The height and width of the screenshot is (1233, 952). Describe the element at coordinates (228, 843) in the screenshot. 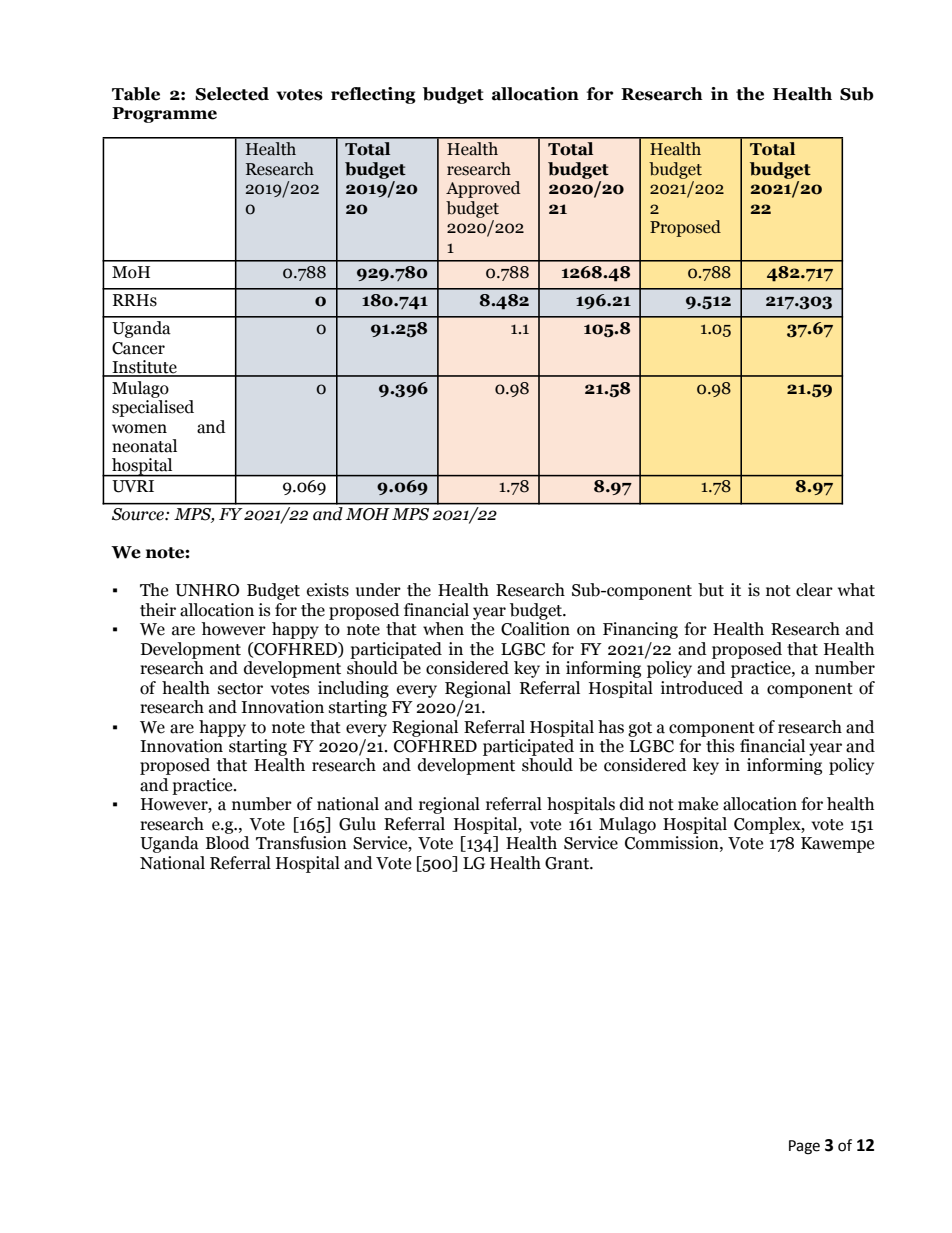

I see `Blood` at that location.
